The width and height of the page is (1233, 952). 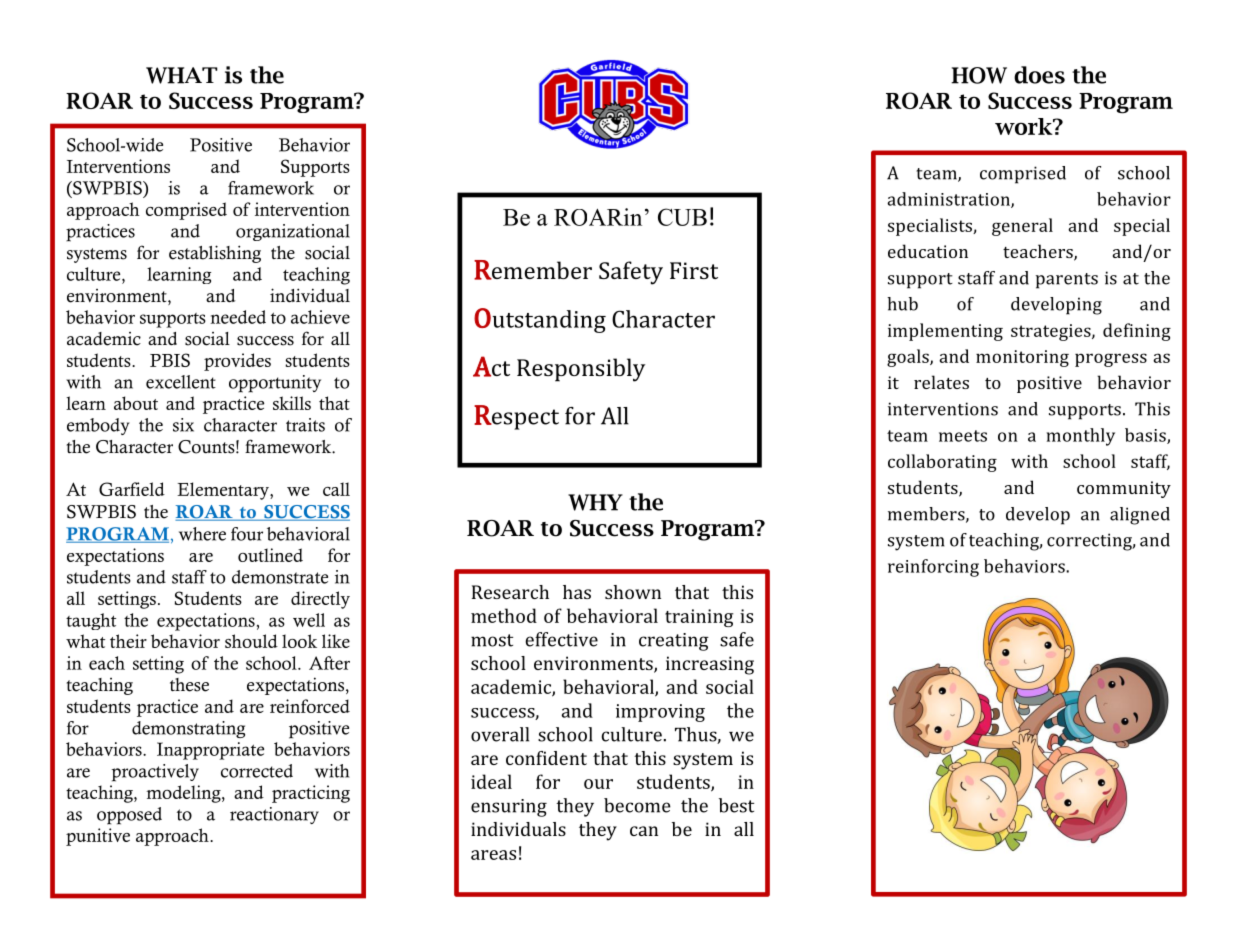 I want to click on organizational, so click(x=293, y=232).
